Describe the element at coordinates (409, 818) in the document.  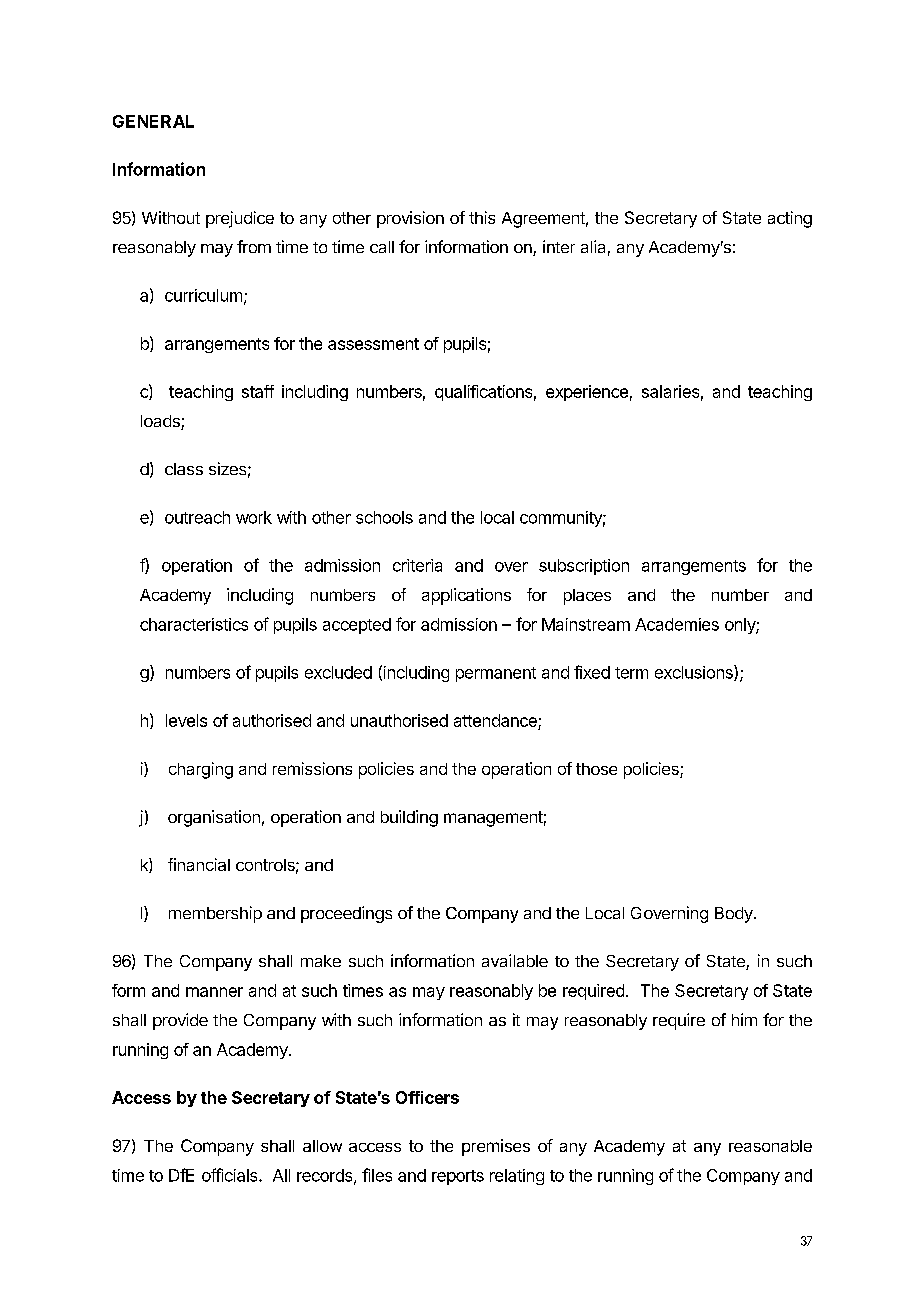
I see `building` at that location.
